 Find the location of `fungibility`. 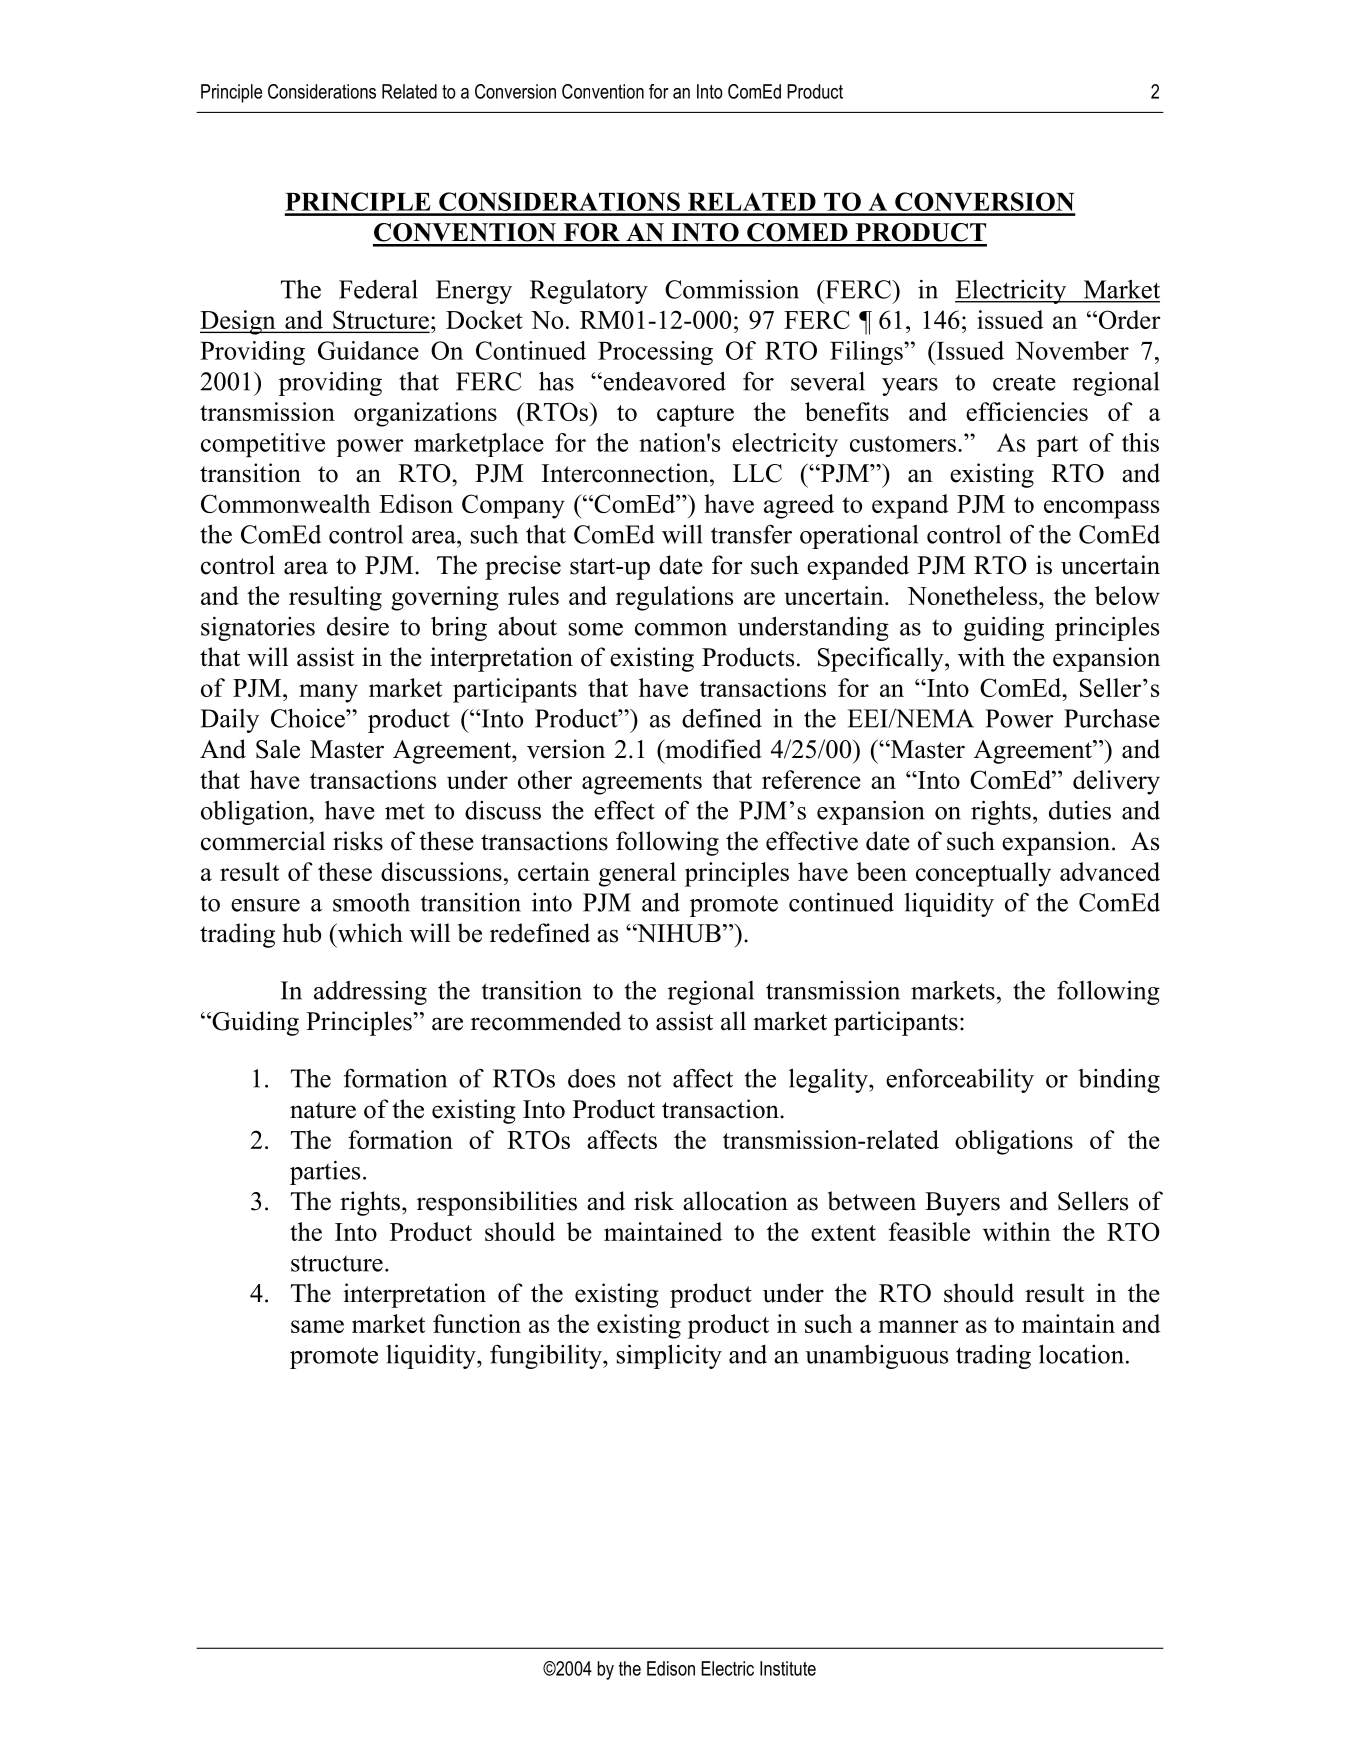

fungibility is located at coordinates (547, 1356).
